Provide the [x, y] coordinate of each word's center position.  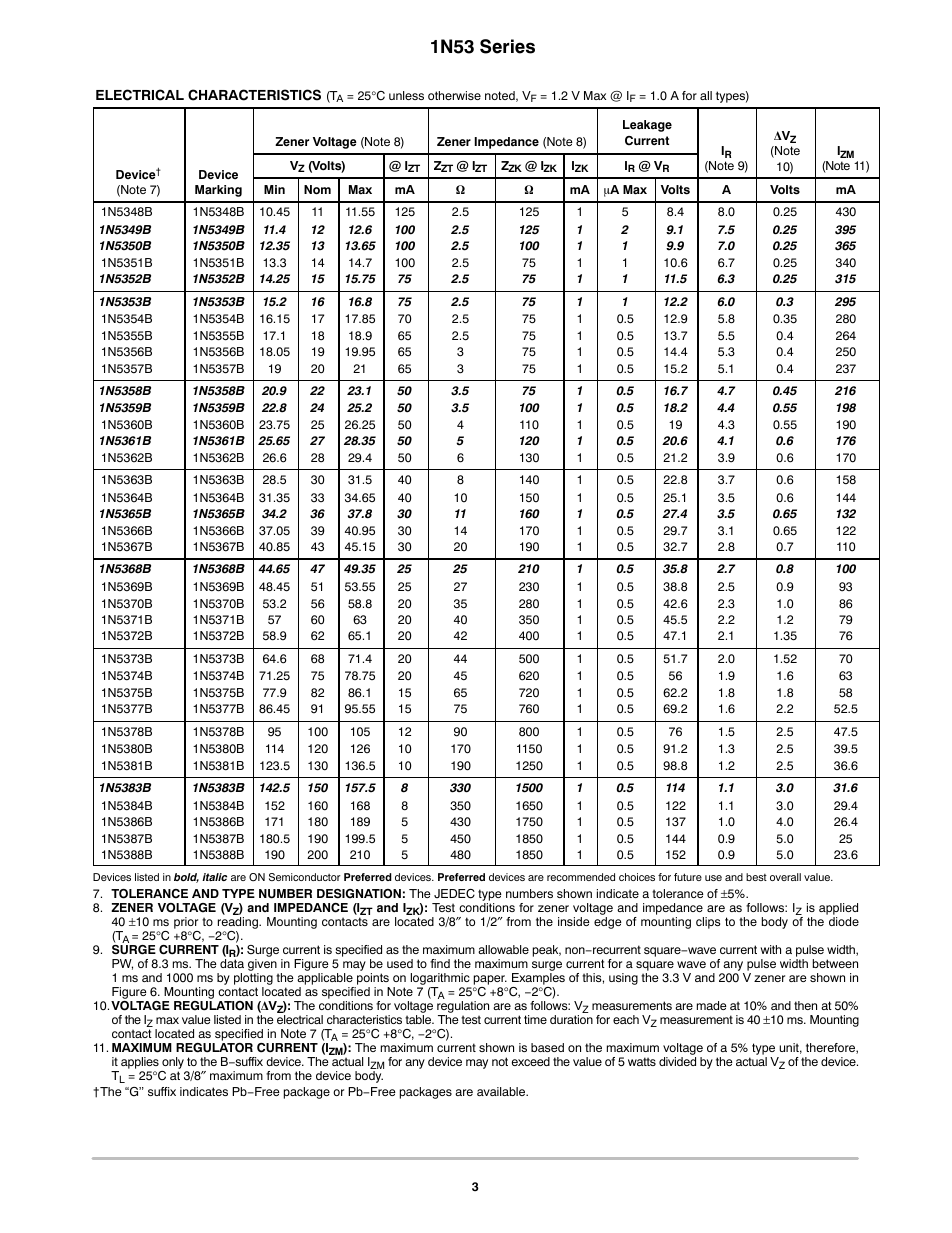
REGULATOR [214, 1048]
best [756, 877]
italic [214, 877]
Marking [218, 191]
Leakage [647, 126]
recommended [581, 877]
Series [507, 46]
